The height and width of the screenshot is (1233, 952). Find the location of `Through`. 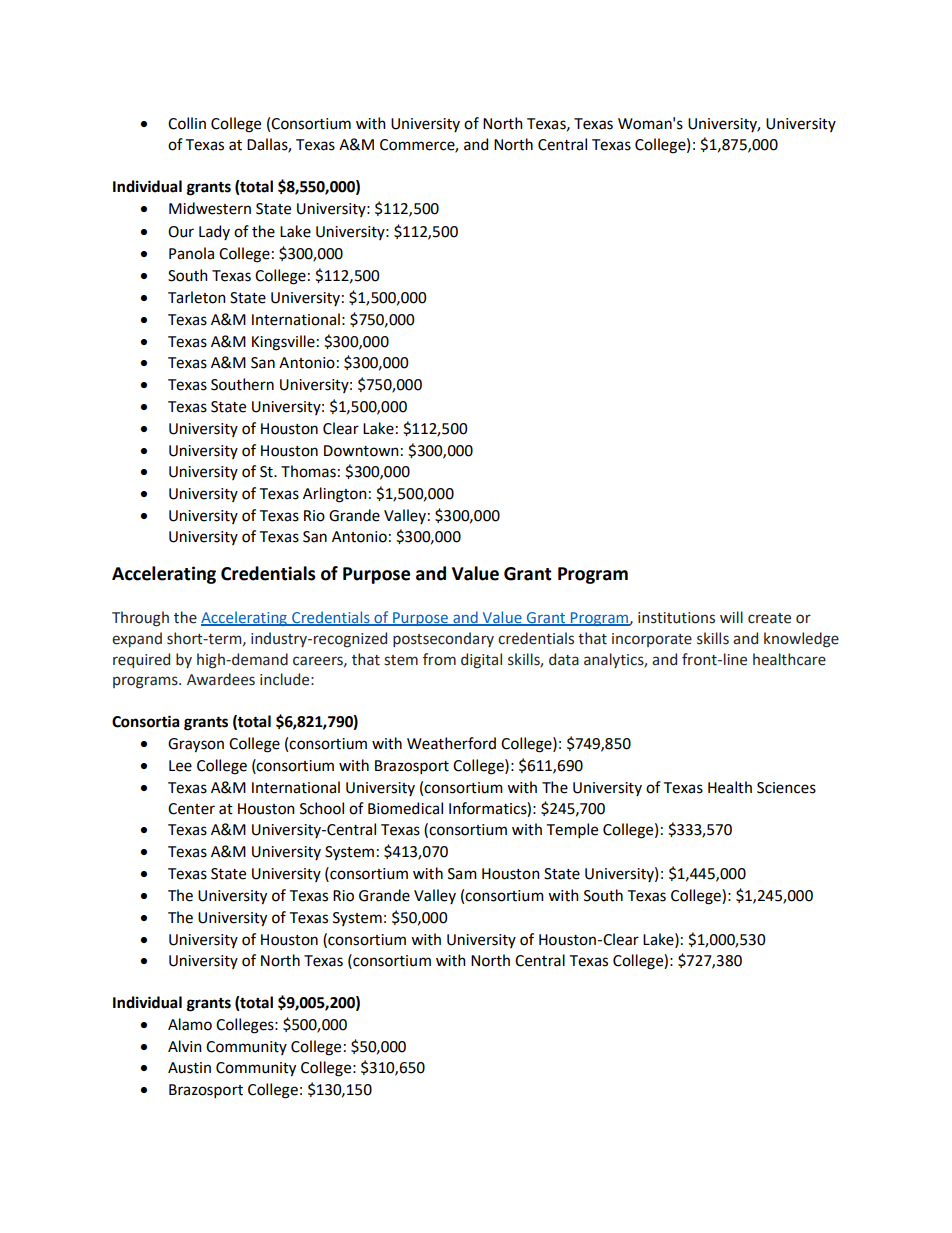

Through is located at coordinates (140, 619).
